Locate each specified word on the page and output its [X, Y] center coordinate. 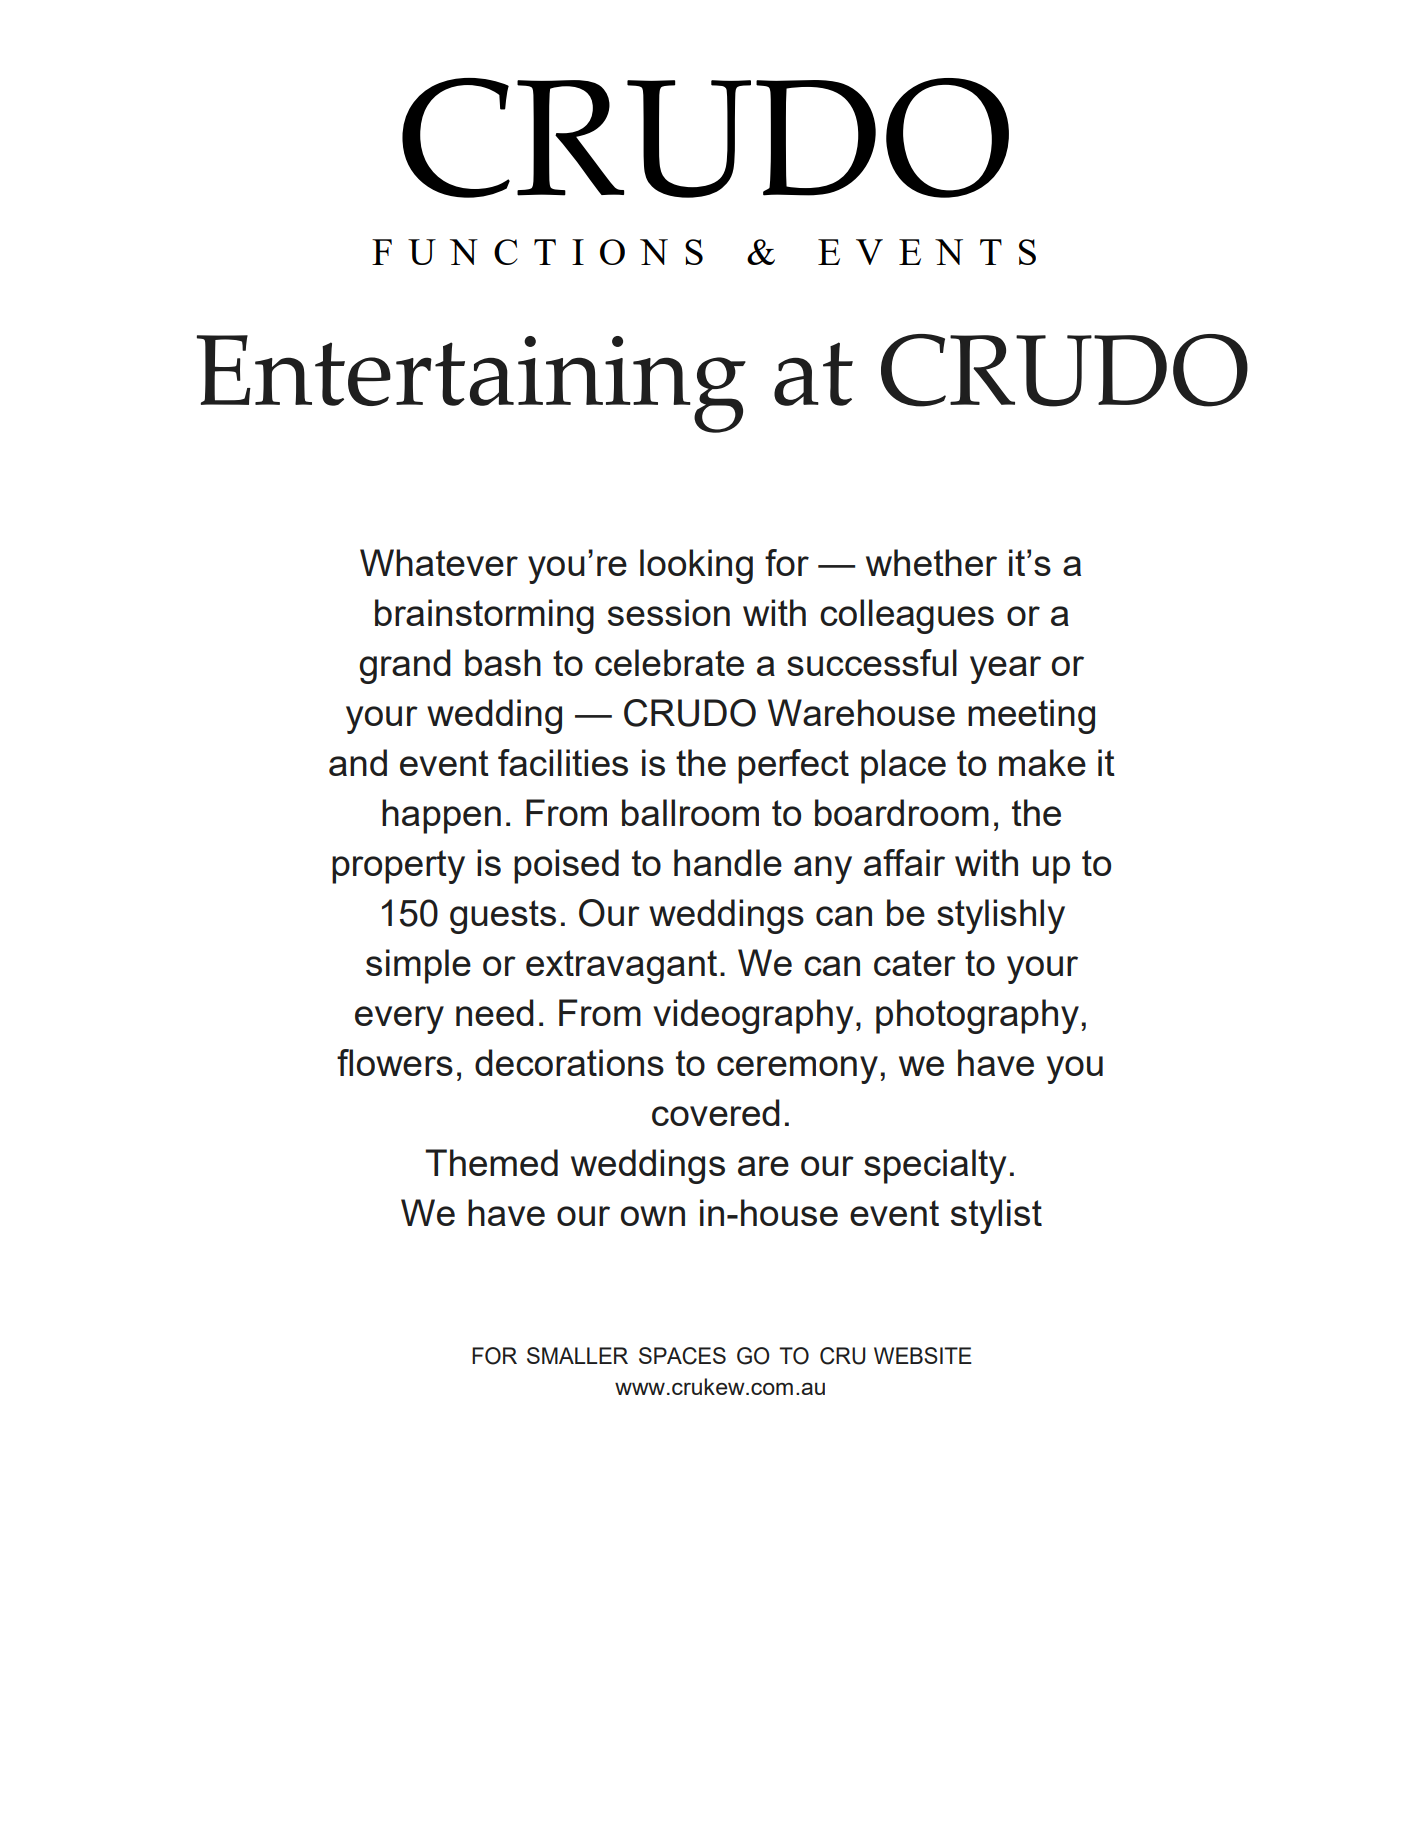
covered [716, 1112]
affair [904, 862]
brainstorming [484, 616]
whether [931, 562]
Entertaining [471, 384]
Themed [491, 1162]
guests [503, 917]
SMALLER [577, 1355]
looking [696, 566]
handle [728, 862]
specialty [935, 1166]
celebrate [669, 662]
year [1005, 670]
